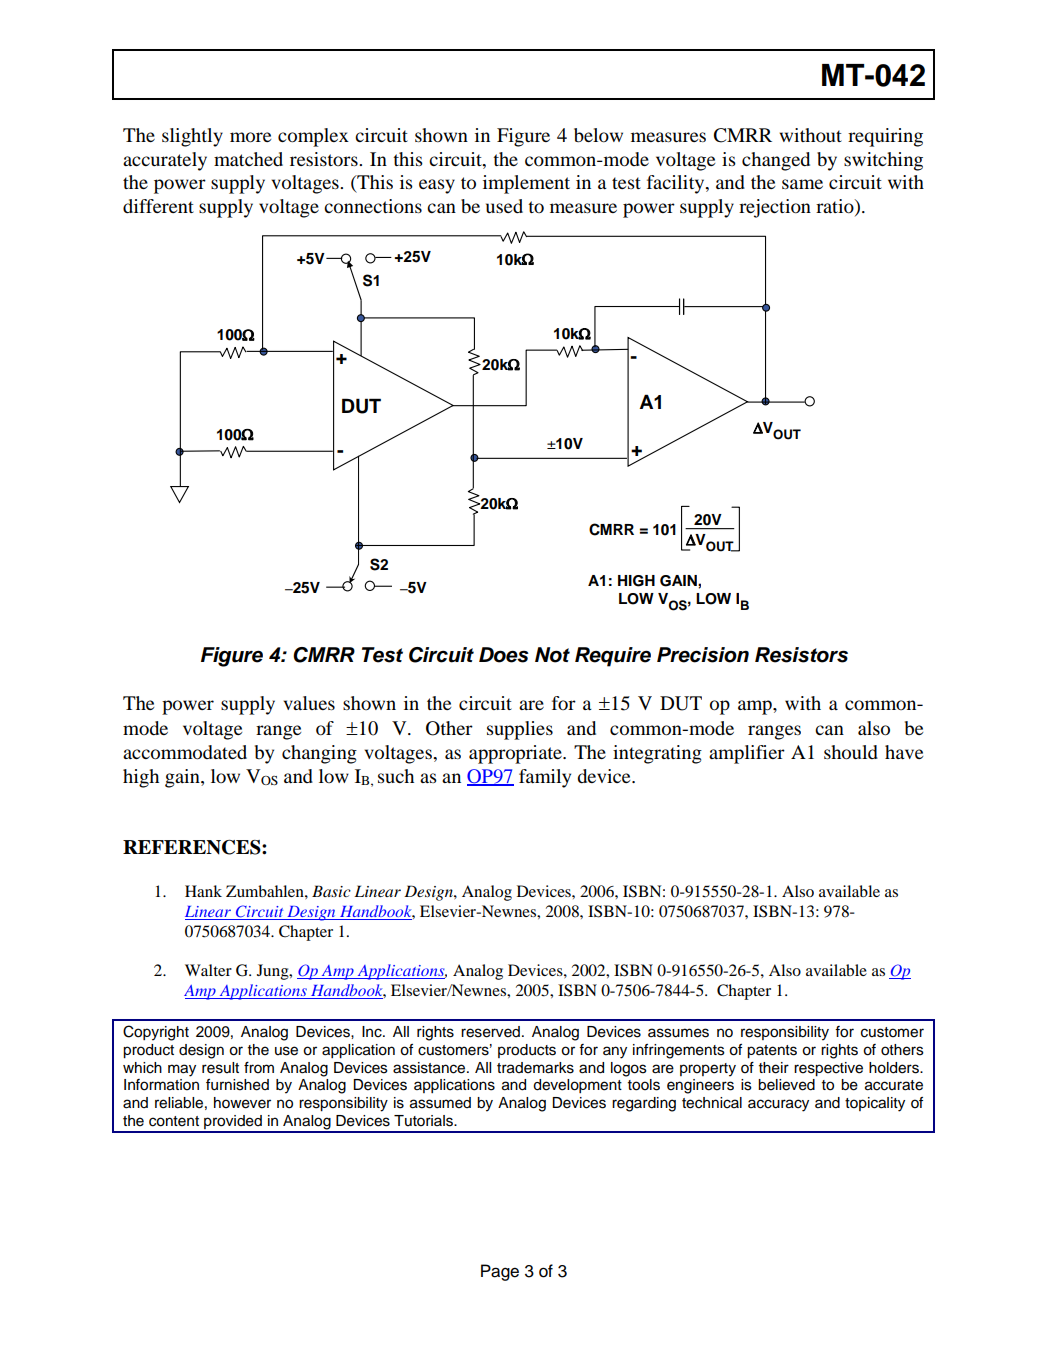 The height and width of the screenshot is (1355, 1047). I want to click on same, so click(802, 184).
